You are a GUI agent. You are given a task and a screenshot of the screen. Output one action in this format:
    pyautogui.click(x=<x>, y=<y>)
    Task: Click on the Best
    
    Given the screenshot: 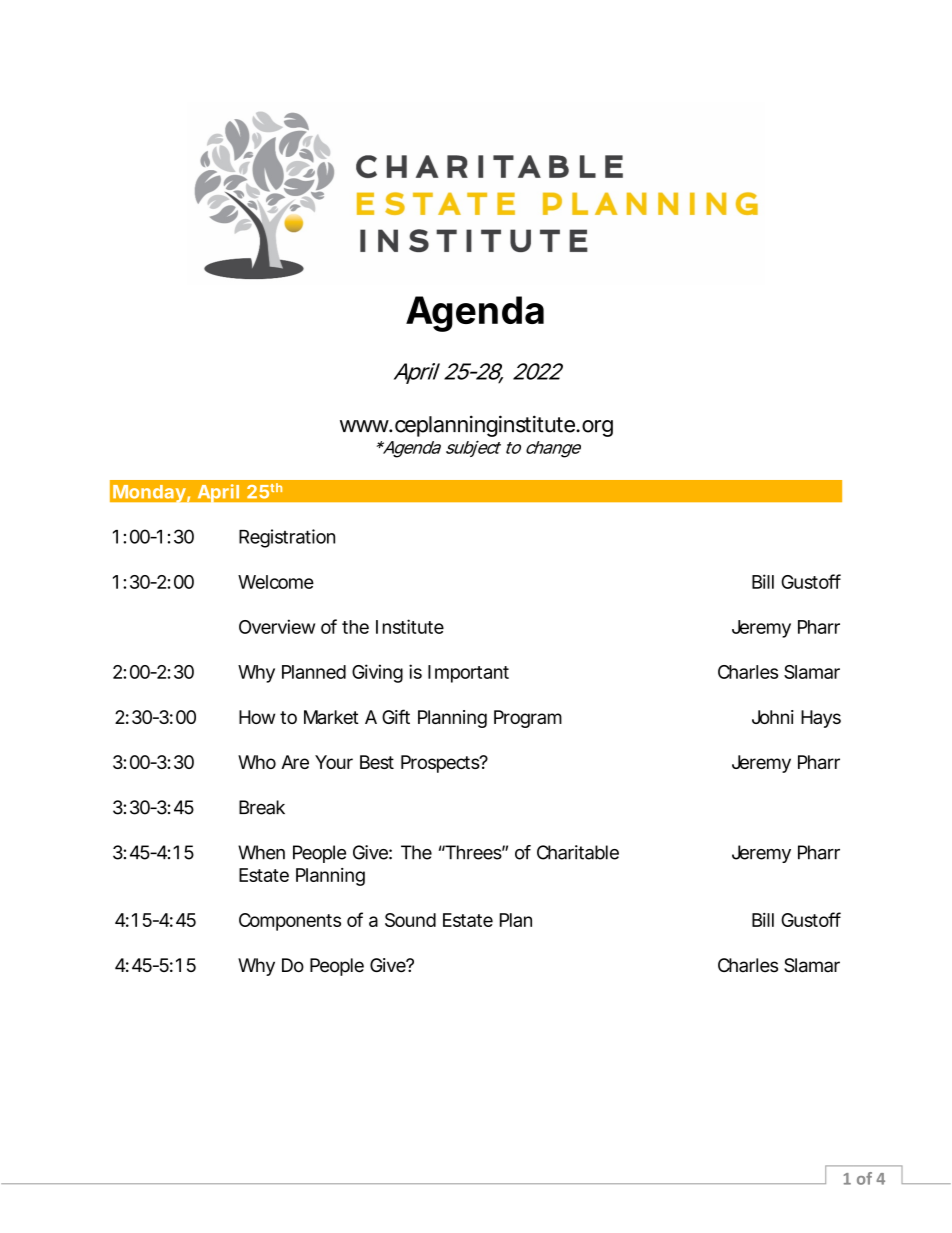 What is the action you would take?
    pyautogui.click(x=377, y=762)
